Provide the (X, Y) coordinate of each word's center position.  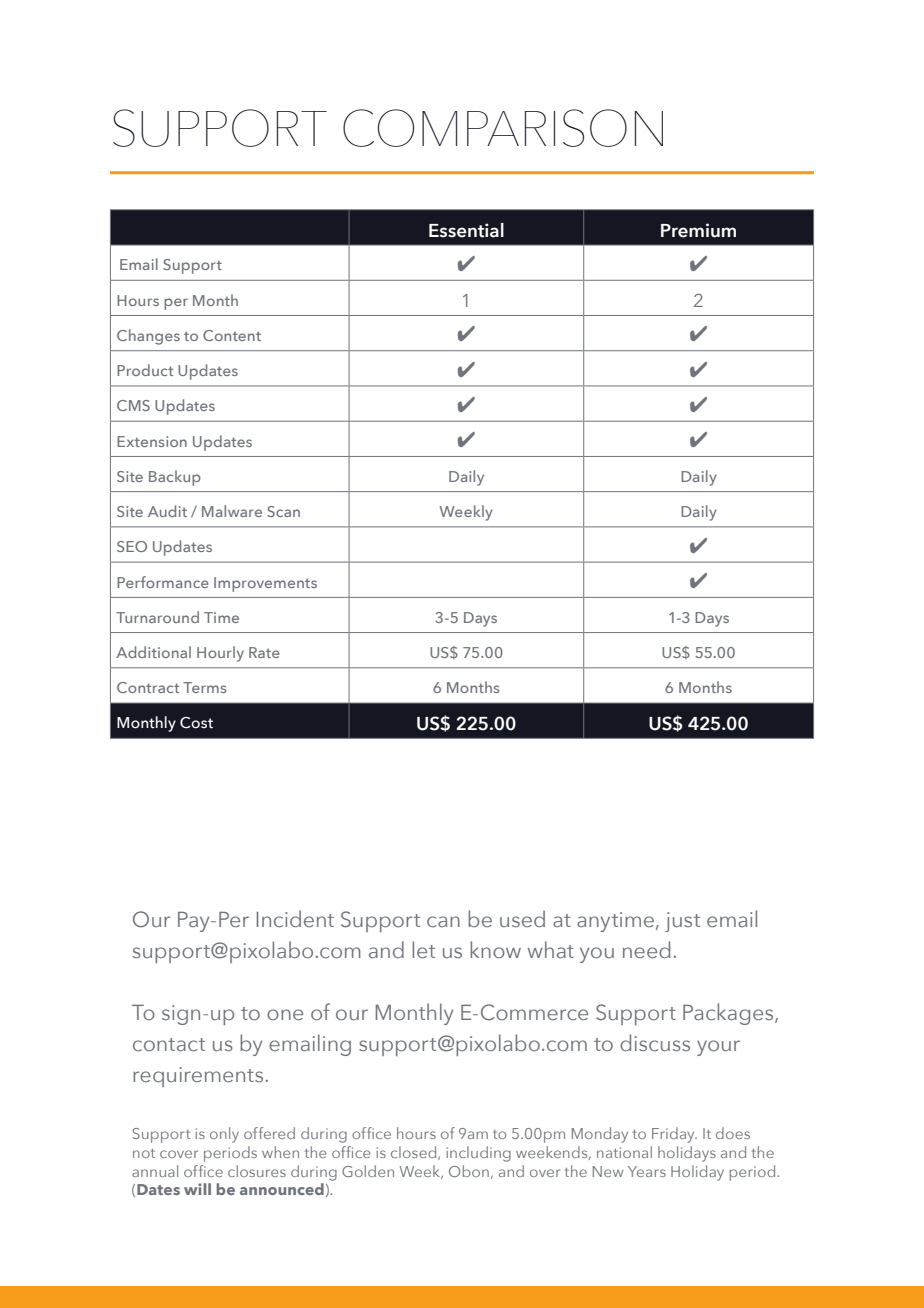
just (682, 922)
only (224, 1135)
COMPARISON (503, 128)
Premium (698, 230)
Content (232, 335)
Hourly (220, 654)
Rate (264, 652)
